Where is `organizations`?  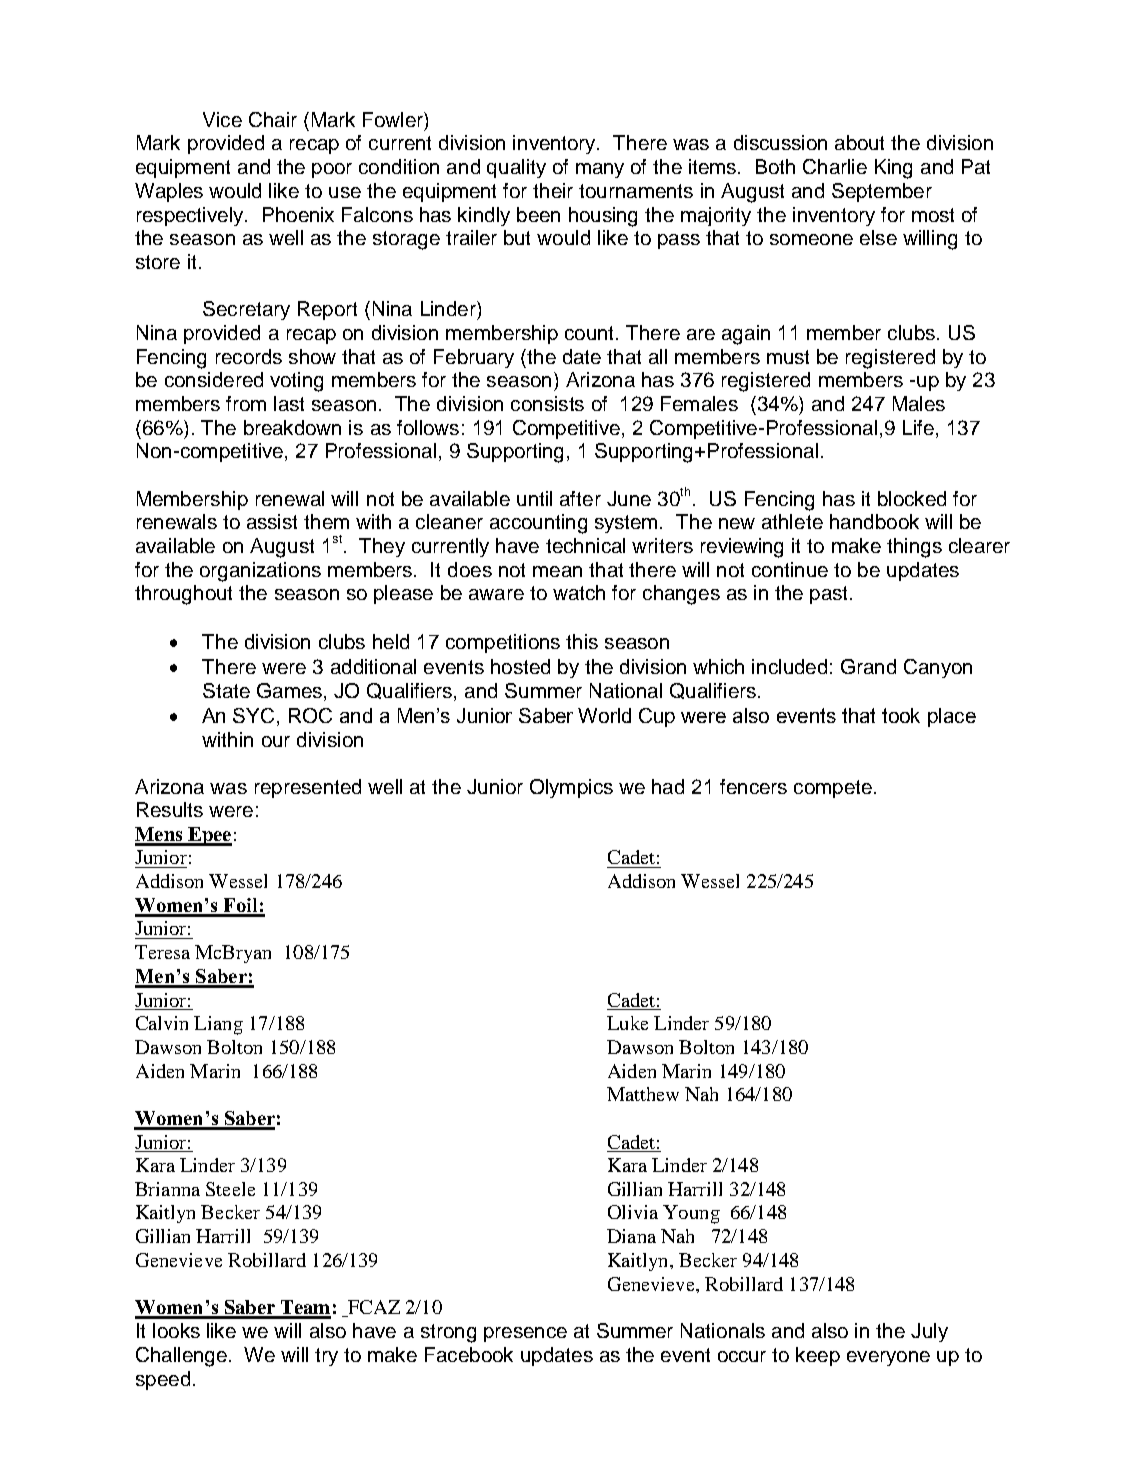 organizations is located at coordinates (260, 572).
